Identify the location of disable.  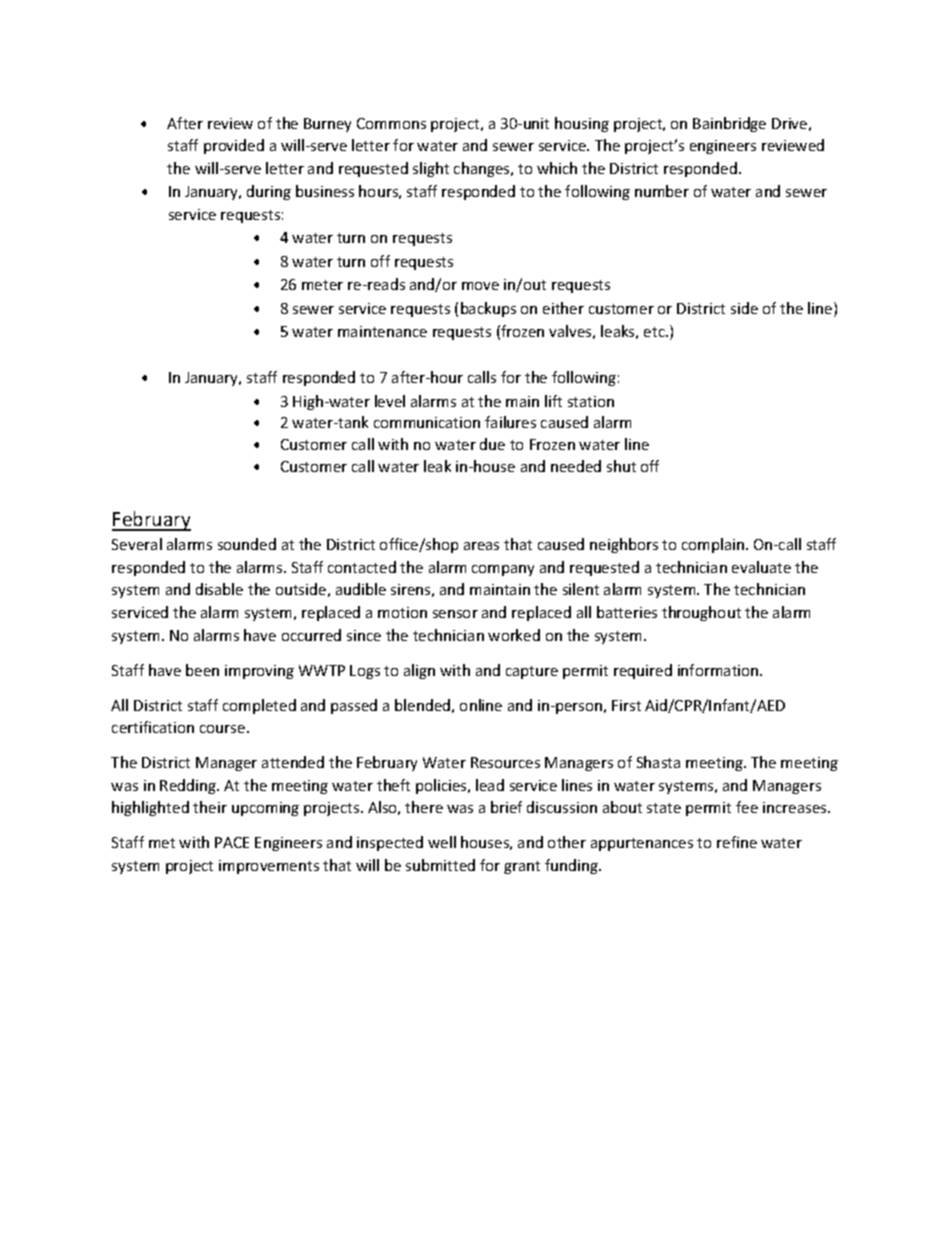
(219, 589).
